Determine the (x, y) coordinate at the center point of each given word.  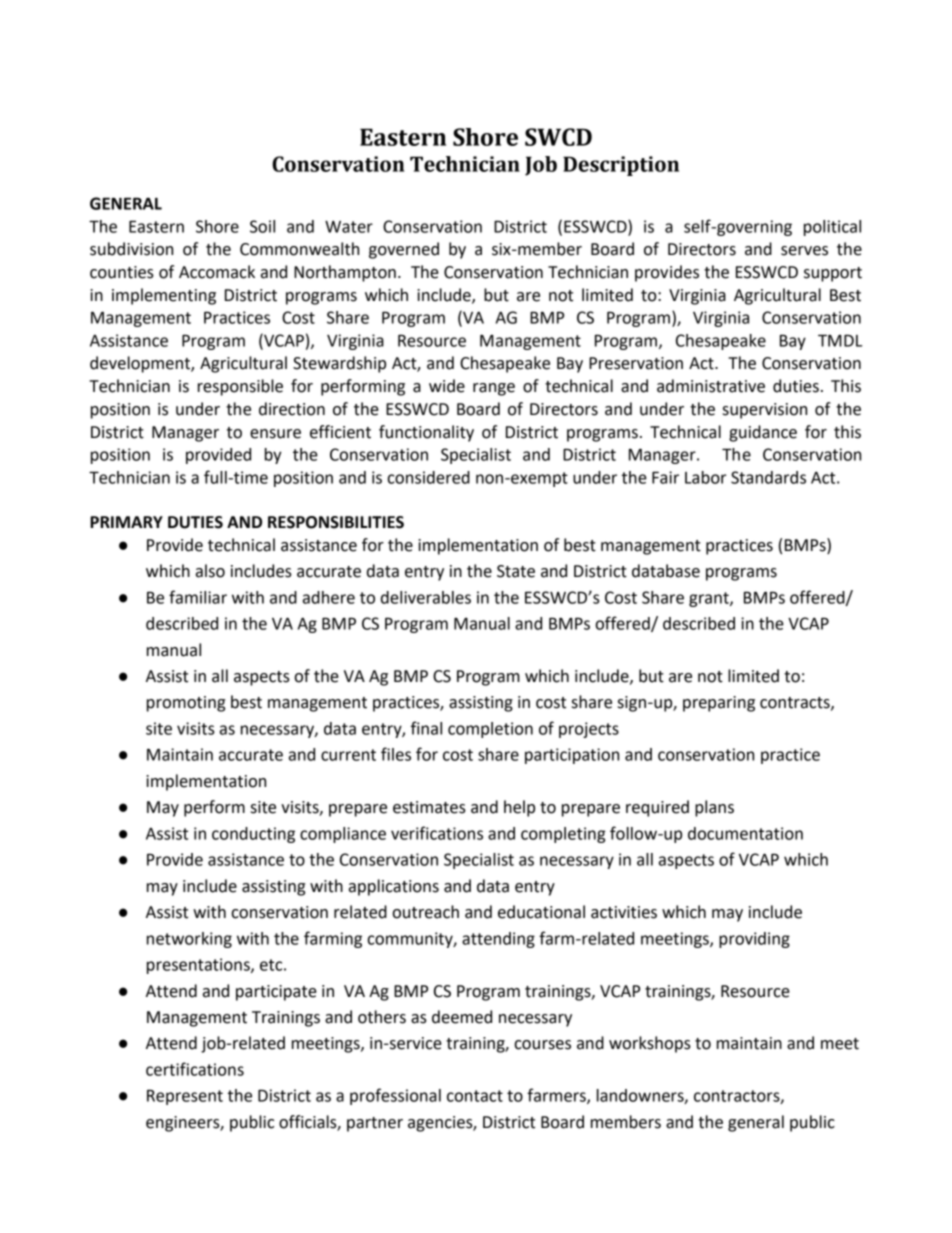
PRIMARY (126, 522)
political (832, 228)
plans (714, 808)
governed (404, 250)
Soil (262, 226)
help (519, 808)
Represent (185, 1097)
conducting (253, 835)
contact (475, 1096)
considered (429, 477)
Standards (768, 477)
